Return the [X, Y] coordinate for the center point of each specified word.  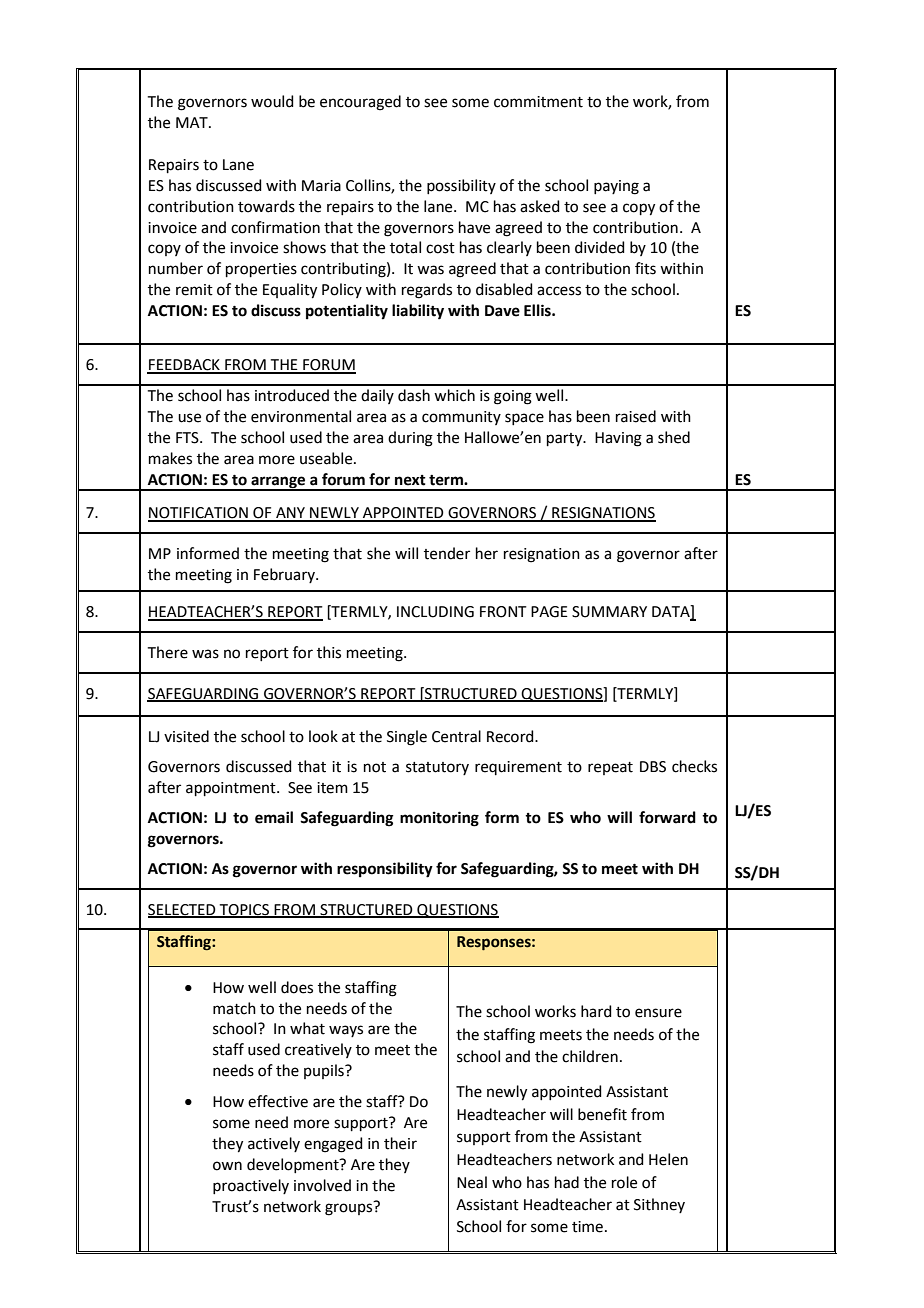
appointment [232, 789]
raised [636, 416]
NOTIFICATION [199, 514]
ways [346, 1031]
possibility [461, 186]
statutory [437, 768]
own [227, 1166]
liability [418, 312]
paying [616, 187]
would [272, 101]
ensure [658, 1013]
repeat [610, 768]
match [234, 1008]
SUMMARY [609, 612]
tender [447, 553]
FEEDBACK [184, 366]
